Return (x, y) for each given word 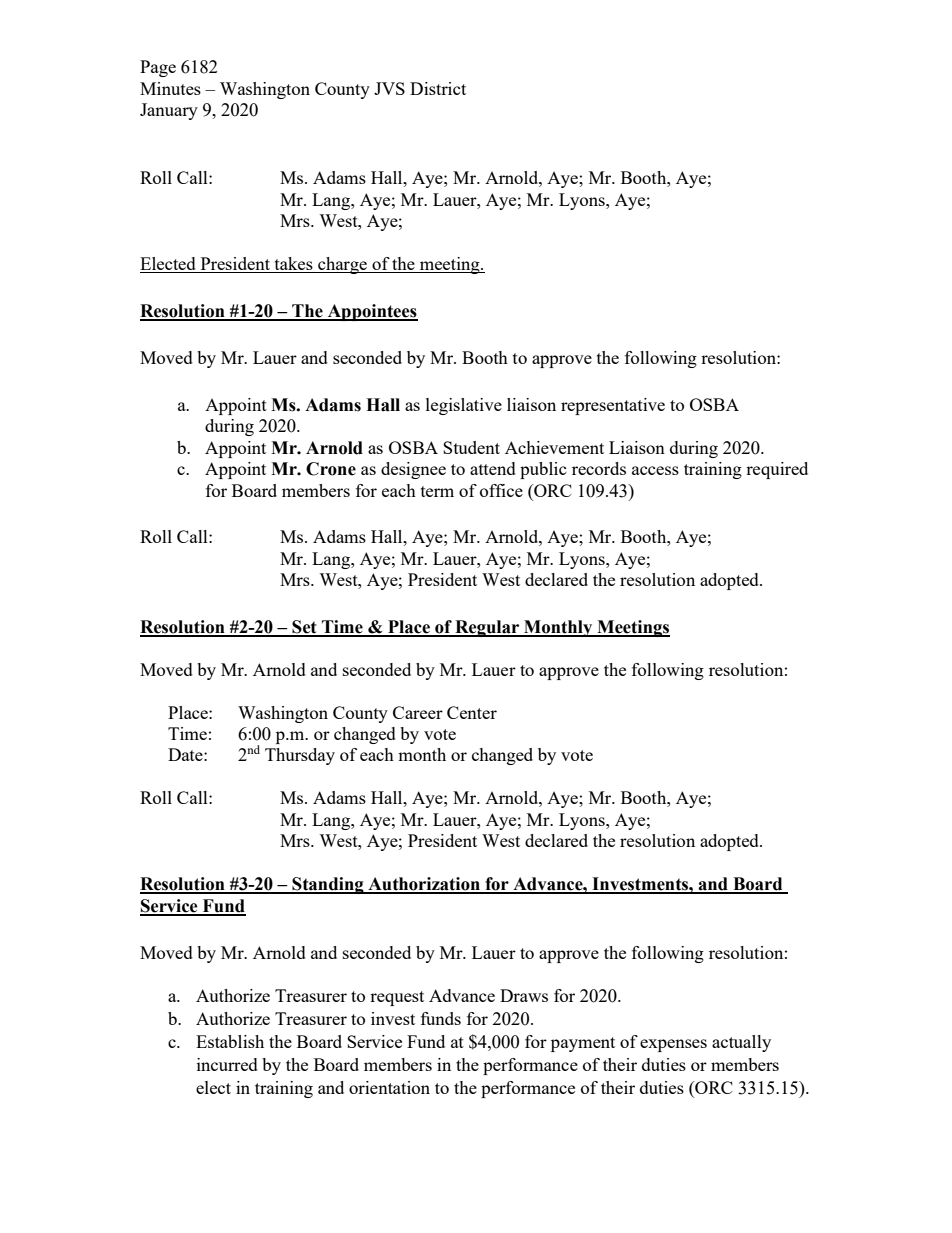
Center (472, 712)
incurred (227, 1064)
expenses (673, 1045)
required (777, 470)
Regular (487, 628)
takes (293, 265)
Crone (331, 469)
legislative (464, 406)
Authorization (424, 885)
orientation (389, 1087)
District (438, 88)
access (655, 470)
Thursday (300, 756)
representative (613, 406)
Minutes (170, 88)
